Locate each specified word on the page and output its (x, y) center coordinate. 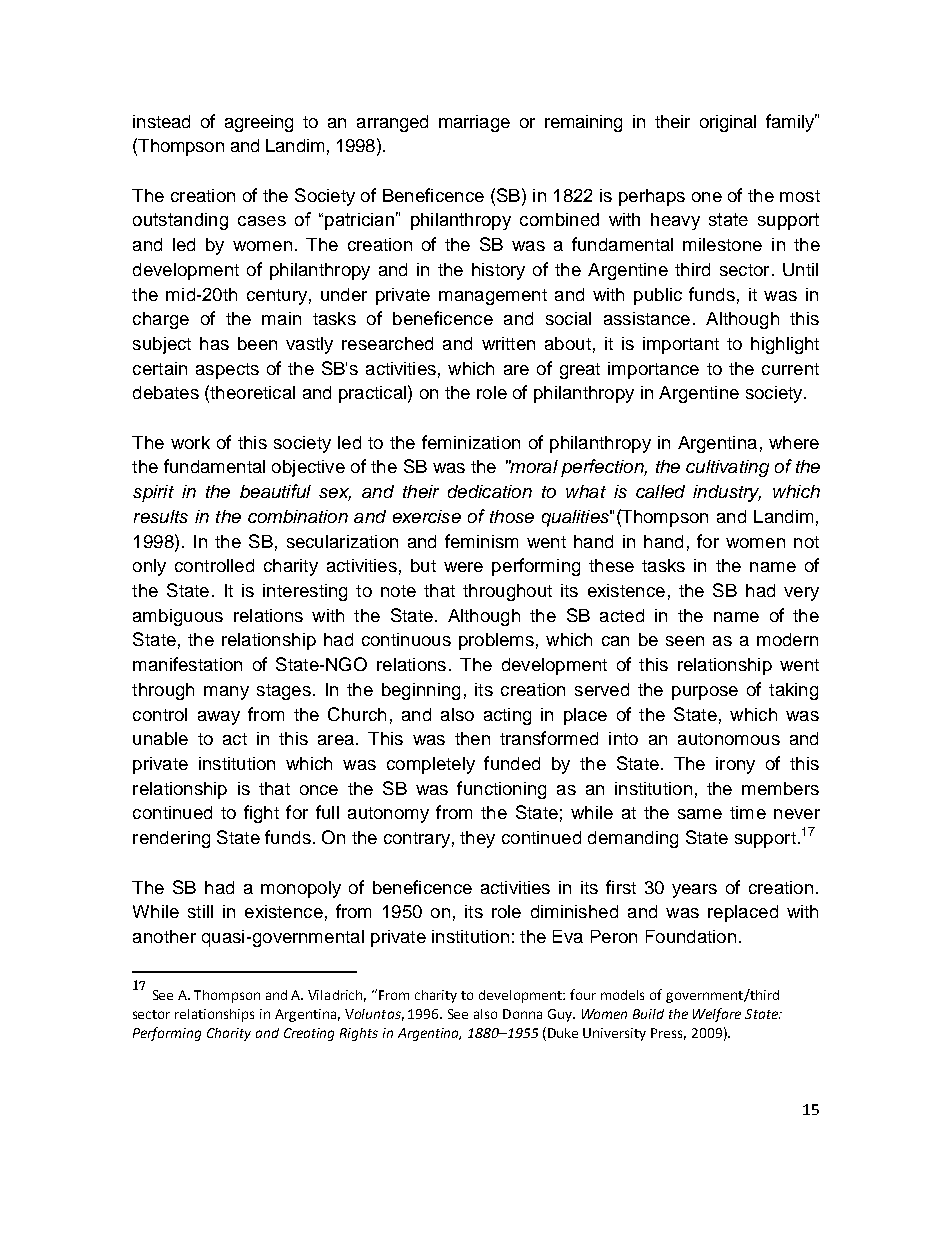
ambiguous (178, 617)
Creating (309, 1034)
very (801, 594)
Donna (522, 1014)
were (463, 567)
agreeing (259, 123)
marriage (474, 123)
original (728, 123)
